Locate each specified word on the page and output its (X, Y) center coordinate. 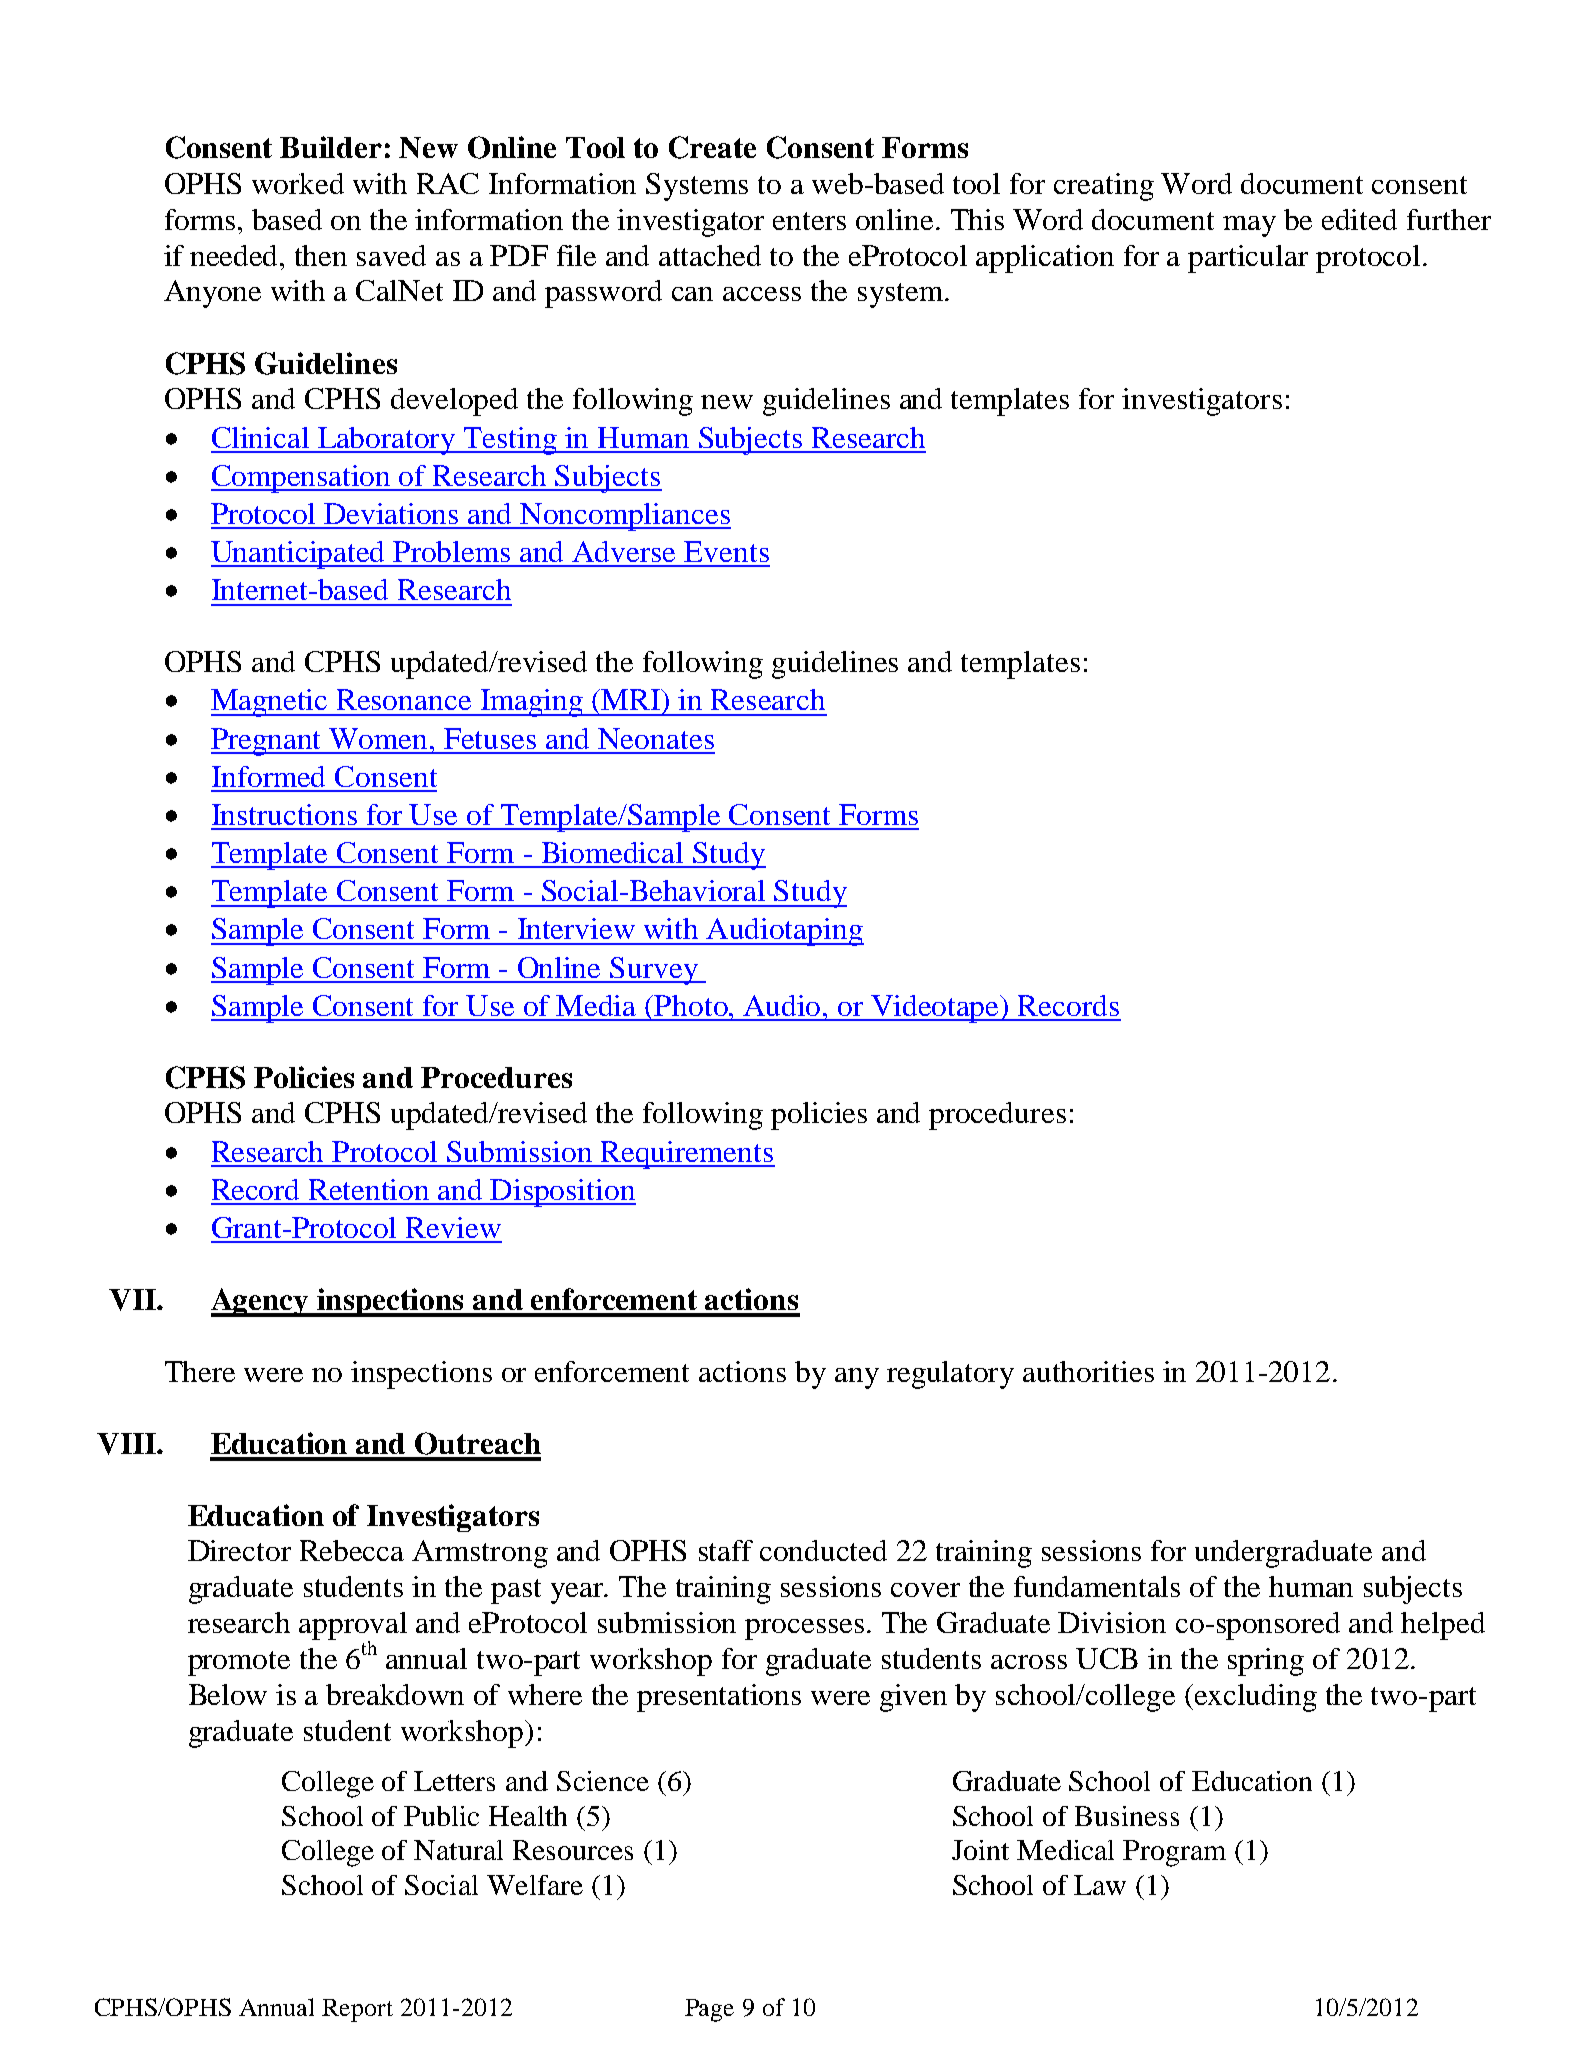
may (1249, 226)
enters (809, 221)
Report (357, 2010)
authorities (1088, 1371)
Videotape (936, 1009)
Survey (654, 971)
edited (1359, 219)
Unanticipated (299, 555)
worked (298, 183)
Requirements (687, 1155)
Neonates (656, 738)
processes (804, 1629)
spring (1266, 1662)
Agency (261, 1302)
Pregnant (267, 742)
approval (353, 1627)
